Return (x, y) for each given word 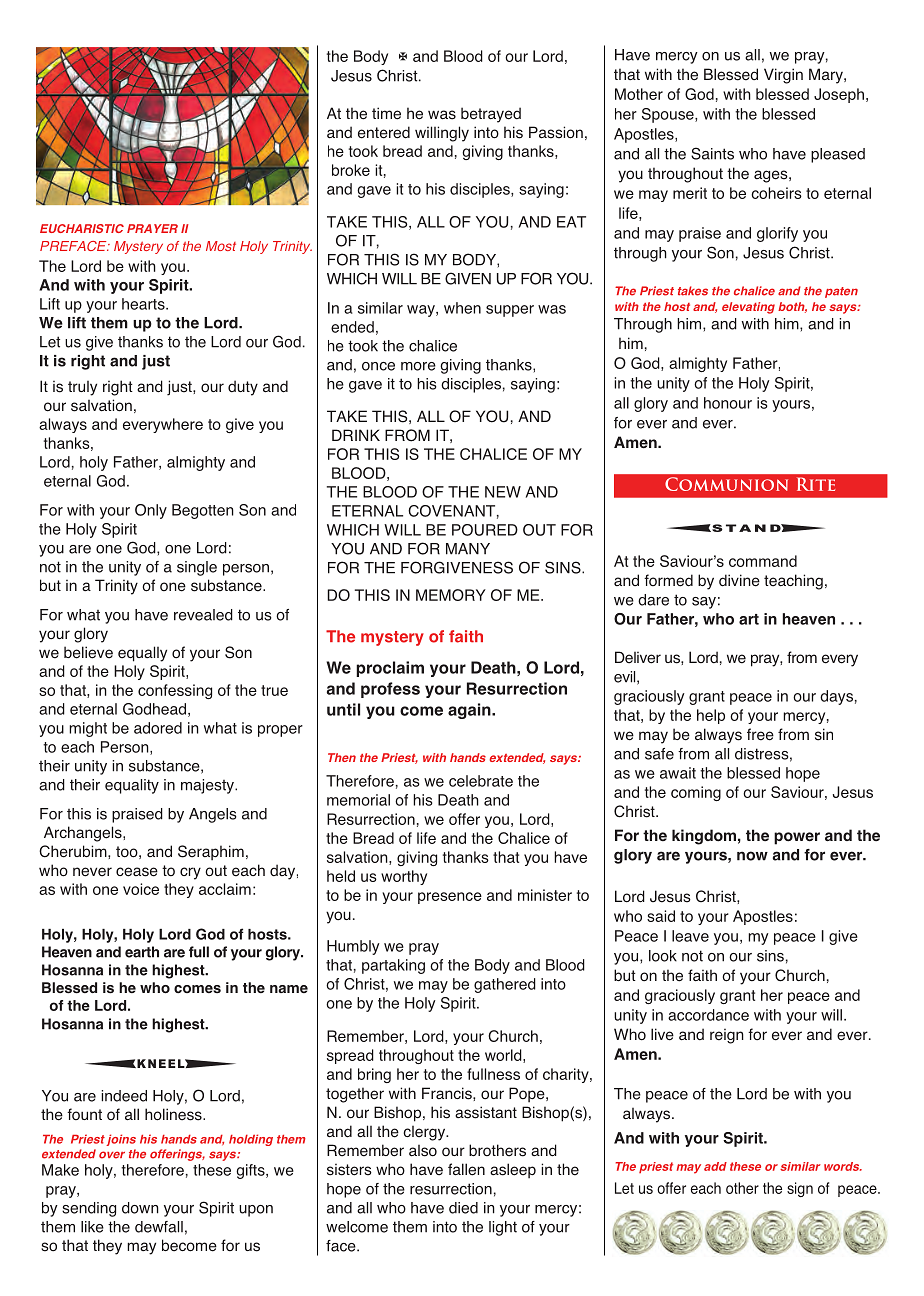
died (463, 1208)
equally (142, 654)
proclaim (390, 669)
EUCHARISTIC (82, 228)
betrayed (491, 115)
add (715, 1166)
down (140, 1208)
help (711, 716)
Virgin (783, 76)
